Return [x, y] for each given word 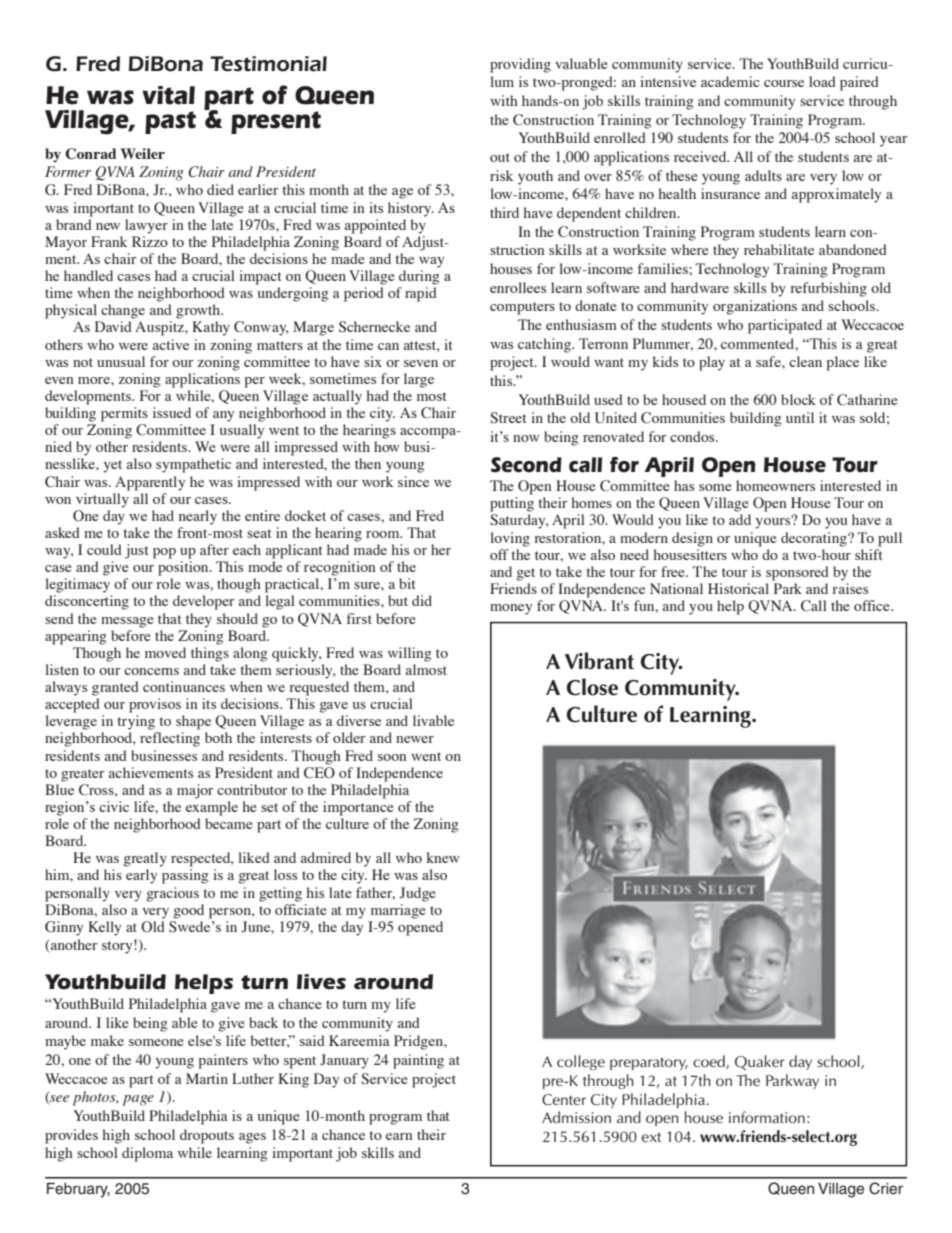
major [195, 791]
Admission [576, 1117]
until [800, 417]
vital [168, 95]
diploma [147, 1154]
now [526, 438]
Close [592, 687]
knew [443, 857]
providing [520, 65]
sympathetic [193, 465]
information [767, 1117]
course [784, 83]
